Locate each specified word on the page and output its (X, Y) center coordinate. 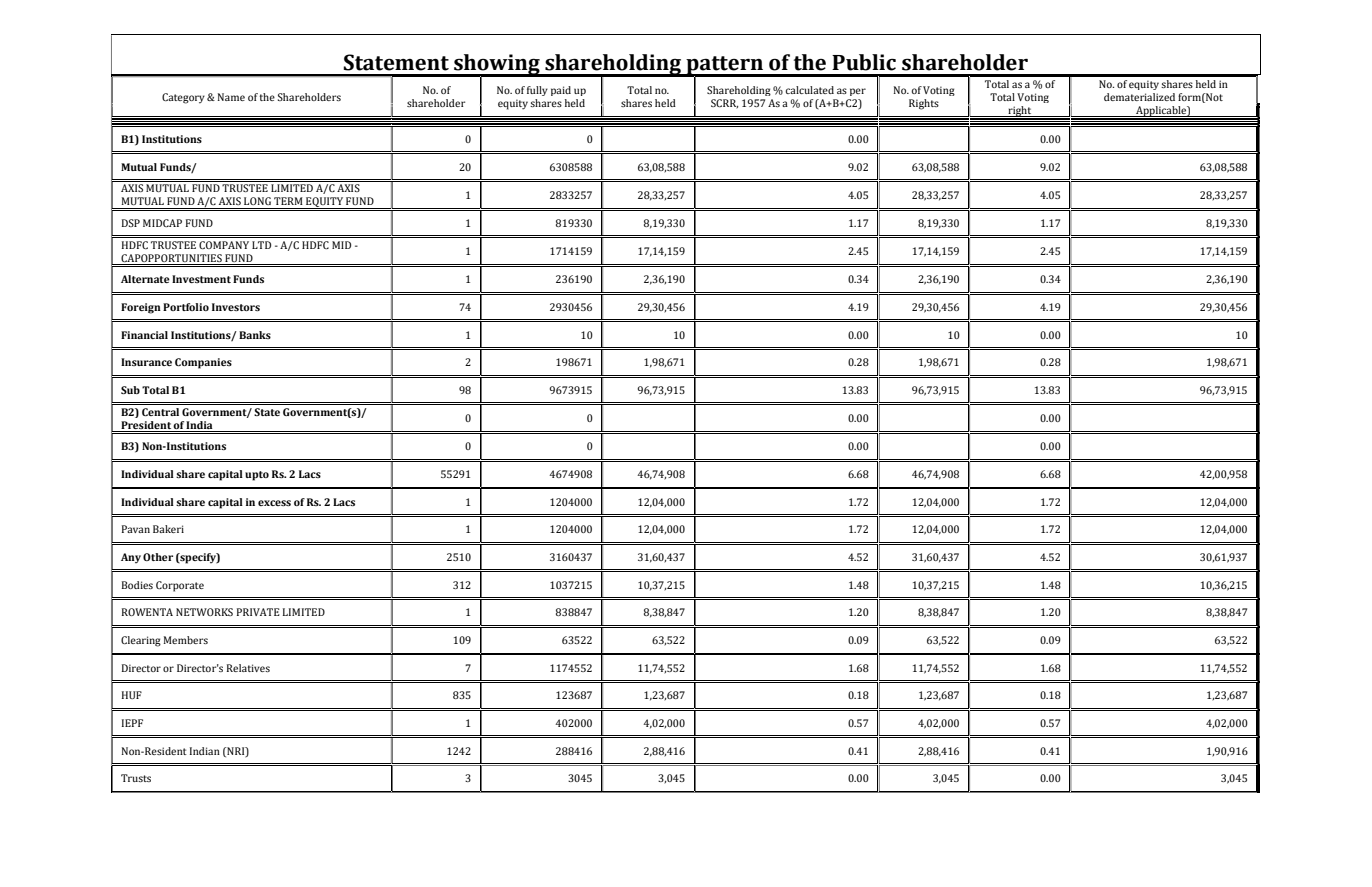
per (858, 92)
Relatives (248, 668)
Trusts (136, 778)
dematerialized (1139, 97)
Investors (236, 307)
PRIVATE (258, 612)
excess (274, 503)
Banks (255, 335)
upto (257, 476)
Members (186, 640)
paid (561, 91)
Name (231, 97)
